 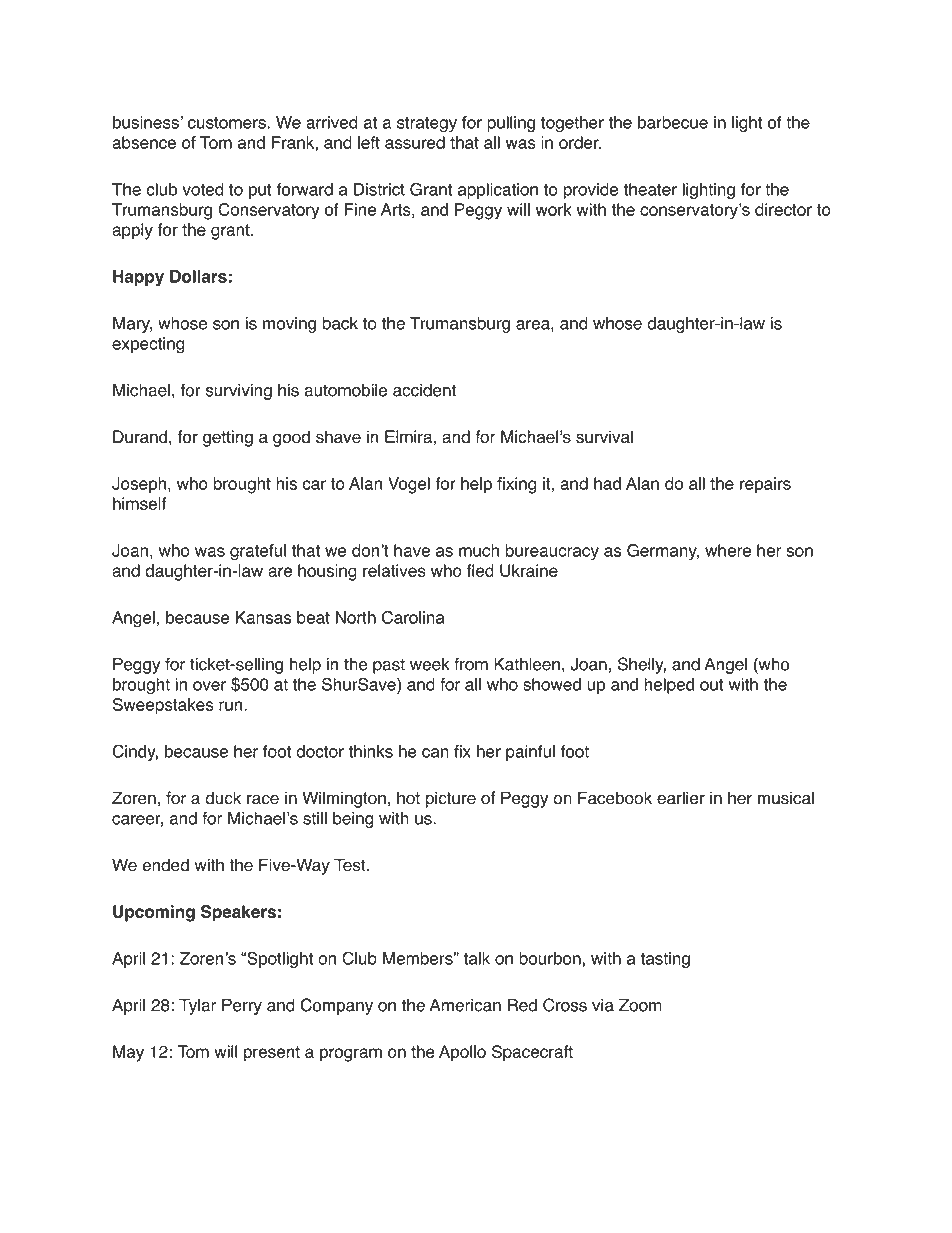 I want to click on run, so click(x=232, y=706).
